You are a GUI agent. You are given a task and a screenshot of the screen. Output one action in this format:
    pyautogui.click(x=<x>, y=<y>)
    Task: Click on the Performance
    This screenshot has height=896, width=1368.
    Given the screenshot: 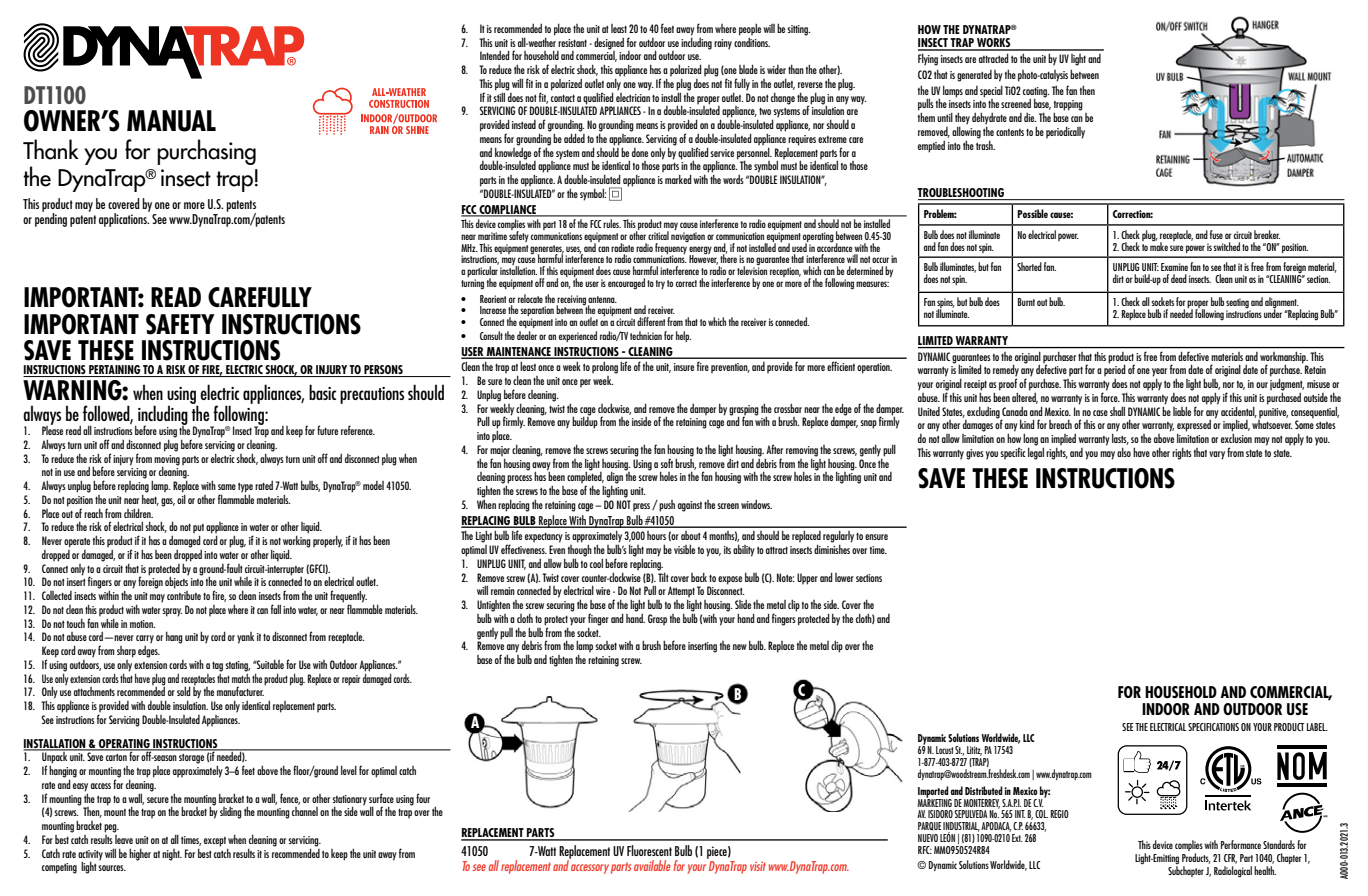 What is the action you would take?
    pyautogui.click(x=1241, y=844)
